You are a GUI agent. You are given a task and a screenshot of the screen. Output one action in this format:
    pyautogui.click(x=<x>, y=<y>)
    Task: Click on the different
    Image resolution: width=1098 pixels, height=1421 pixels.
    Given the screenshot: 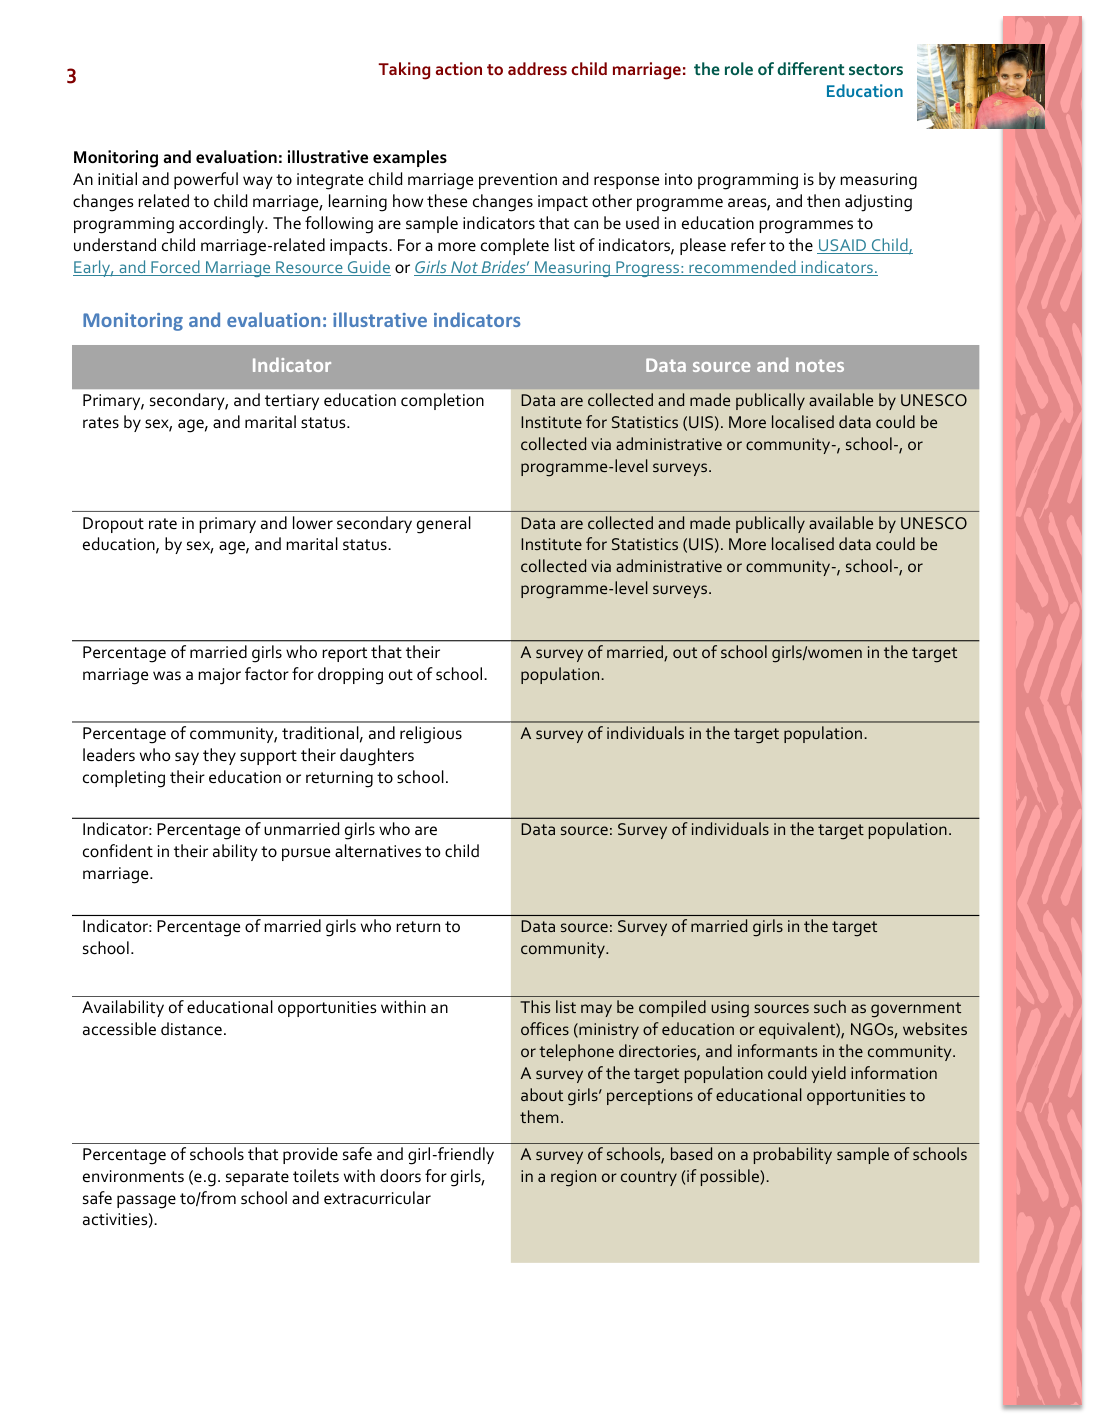 What is the action you would take?
    pyautogui.click(x=811, y=68)
